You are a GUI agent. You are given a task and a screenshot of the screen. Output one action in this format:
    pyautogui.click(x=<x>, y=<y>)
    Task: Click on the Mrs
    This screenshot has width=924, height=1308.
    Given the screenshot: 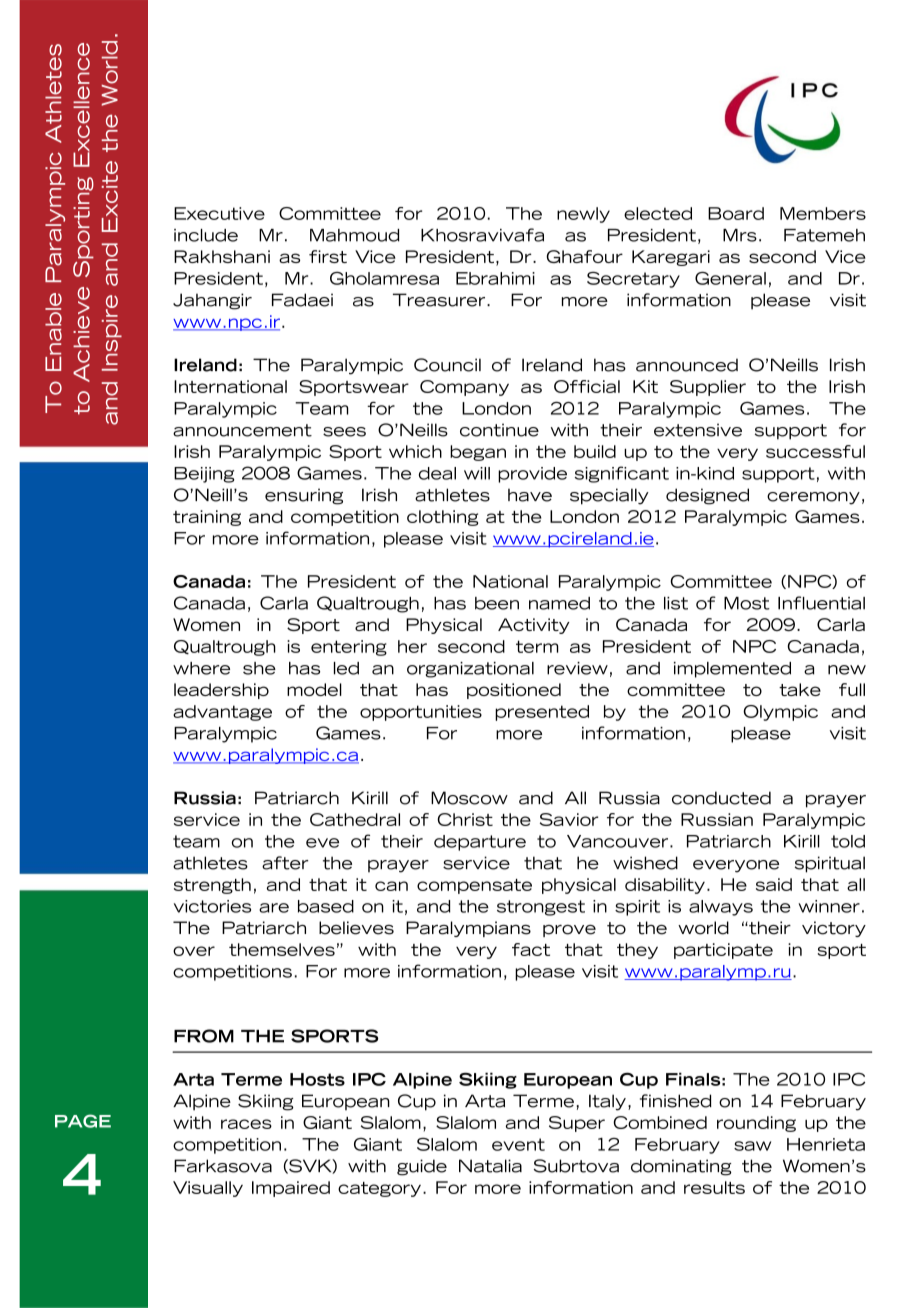 What is the action you would take?
    pyautogui.click(x=740, y=235)
